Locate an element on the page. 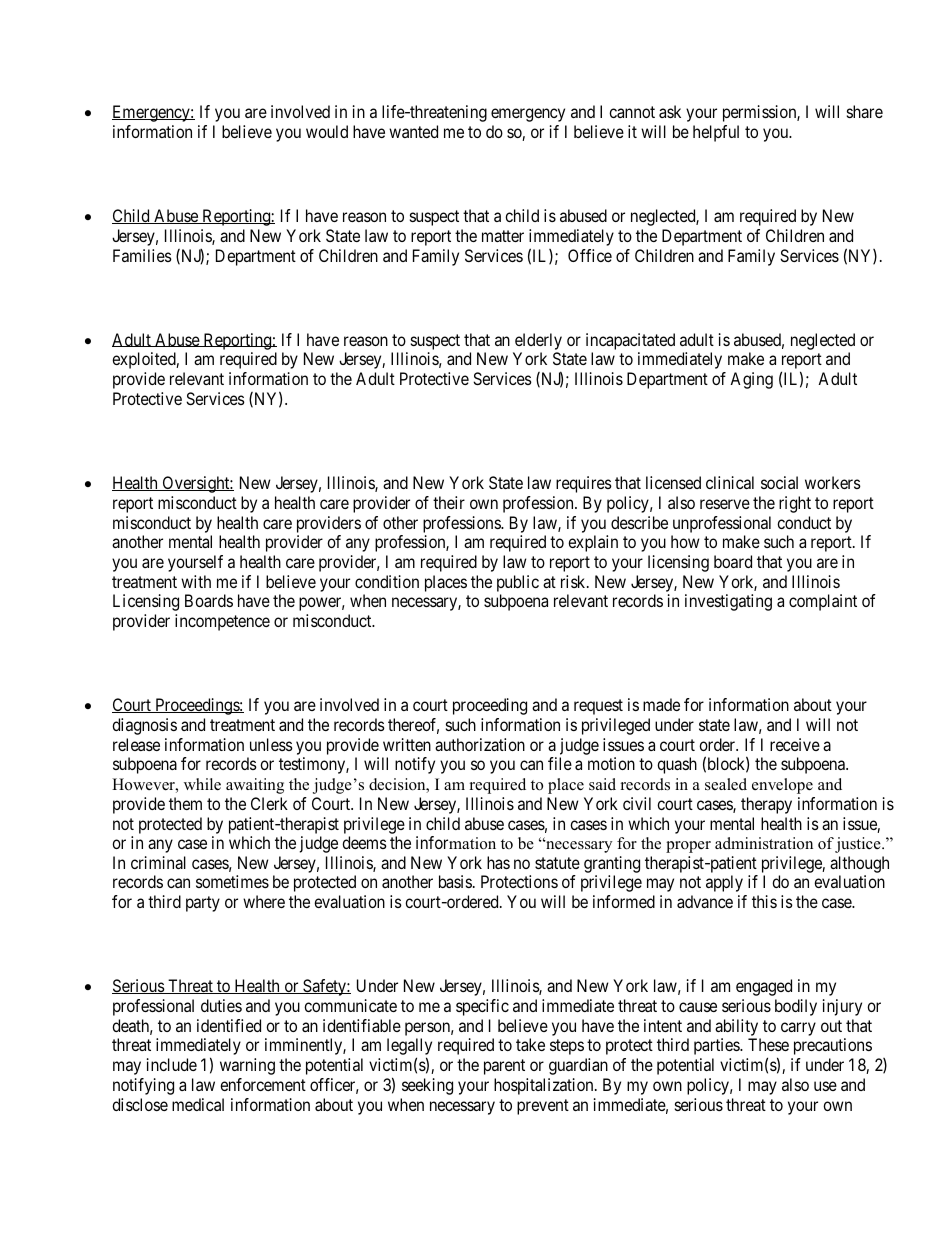 This page has width=952, height=1233. helpful is located at coordinates (716, 133).
